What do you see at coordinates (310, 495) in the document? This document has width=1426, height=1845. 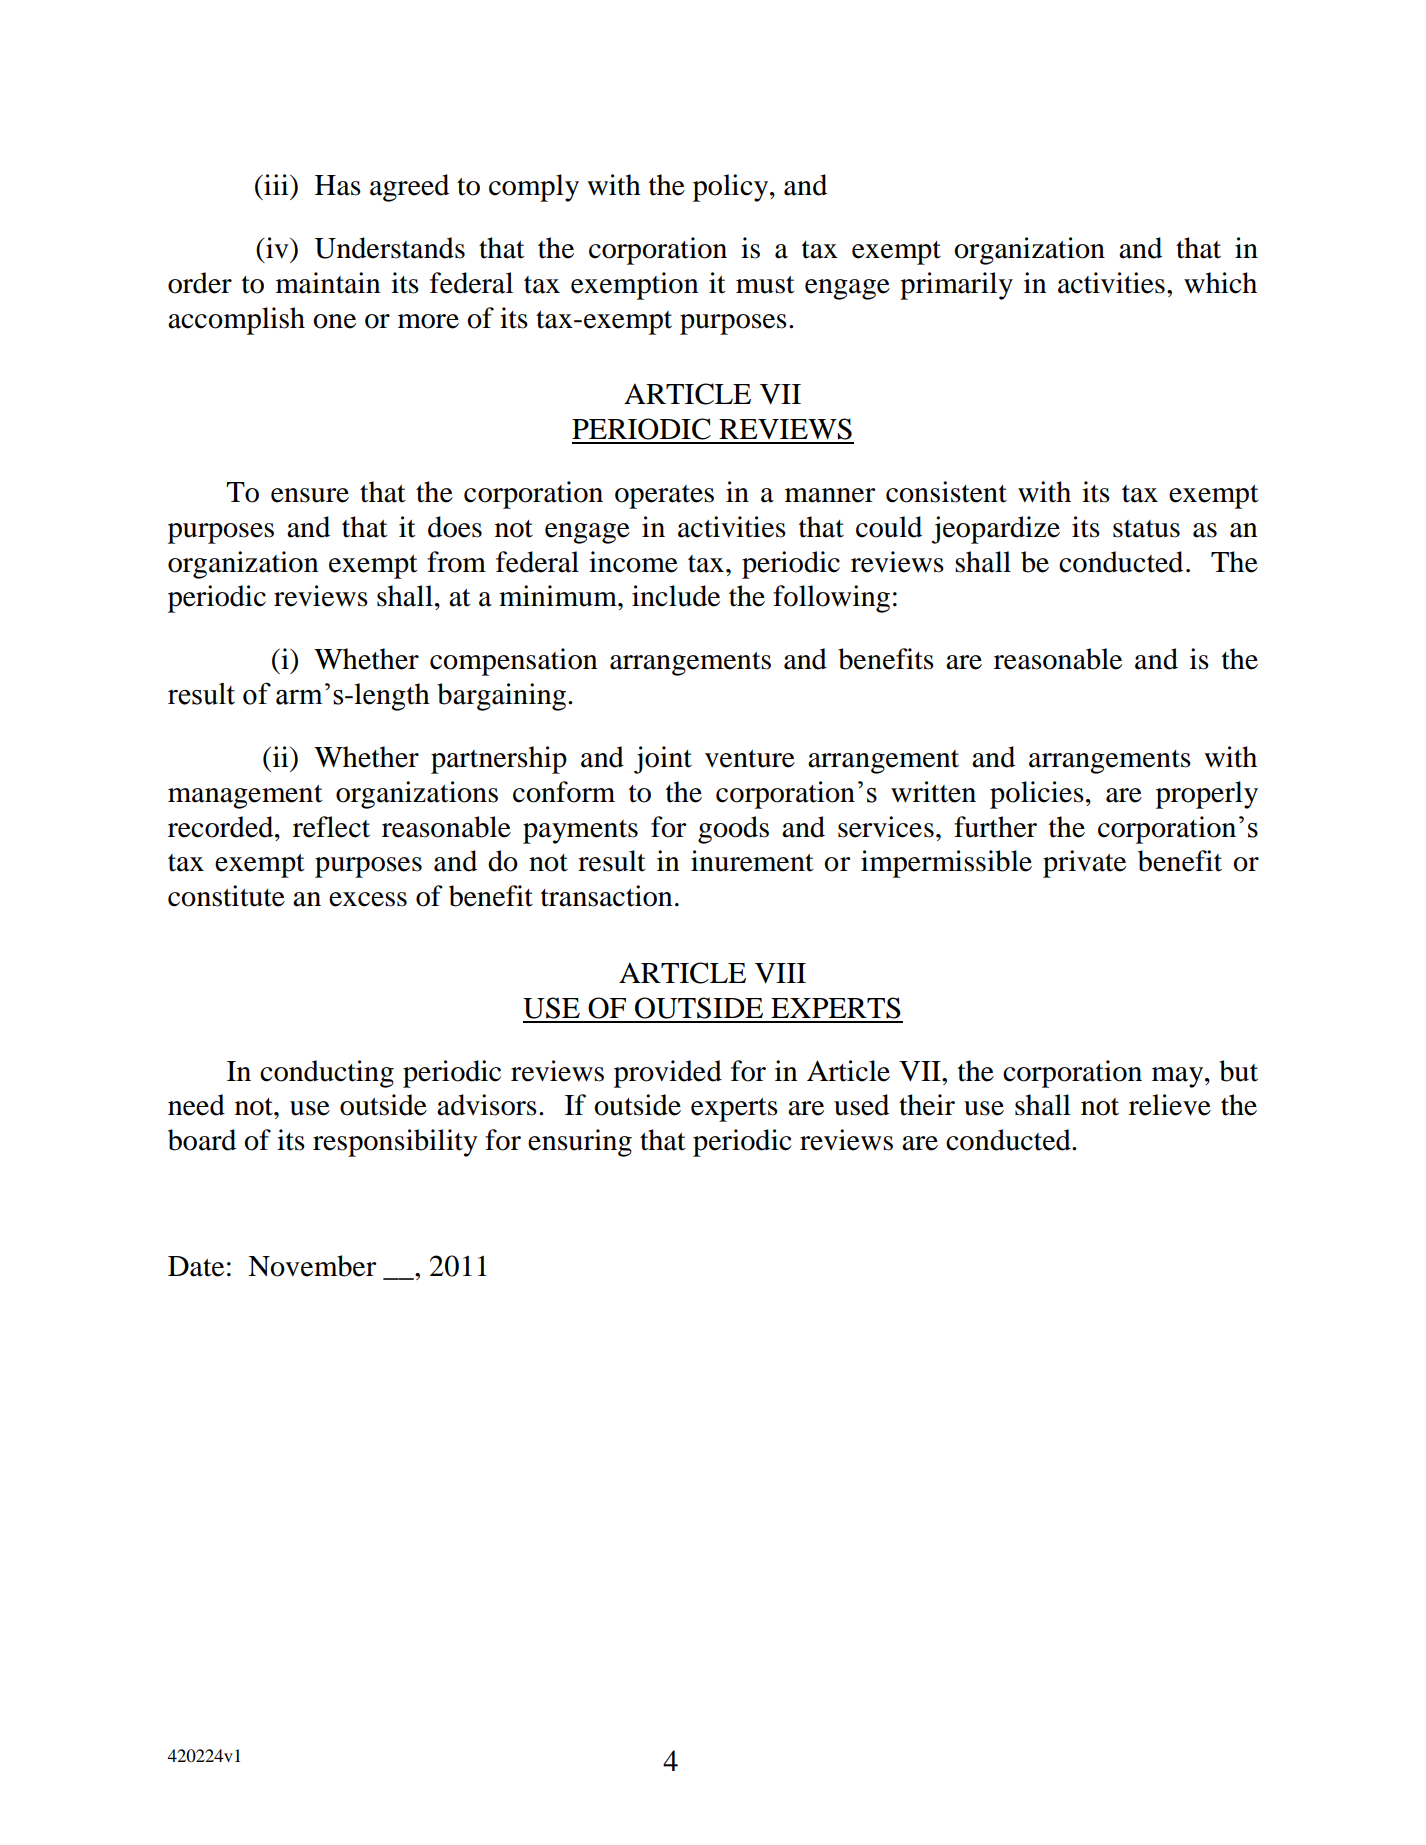 I see `ensure` at bounding box center [310, 495].
